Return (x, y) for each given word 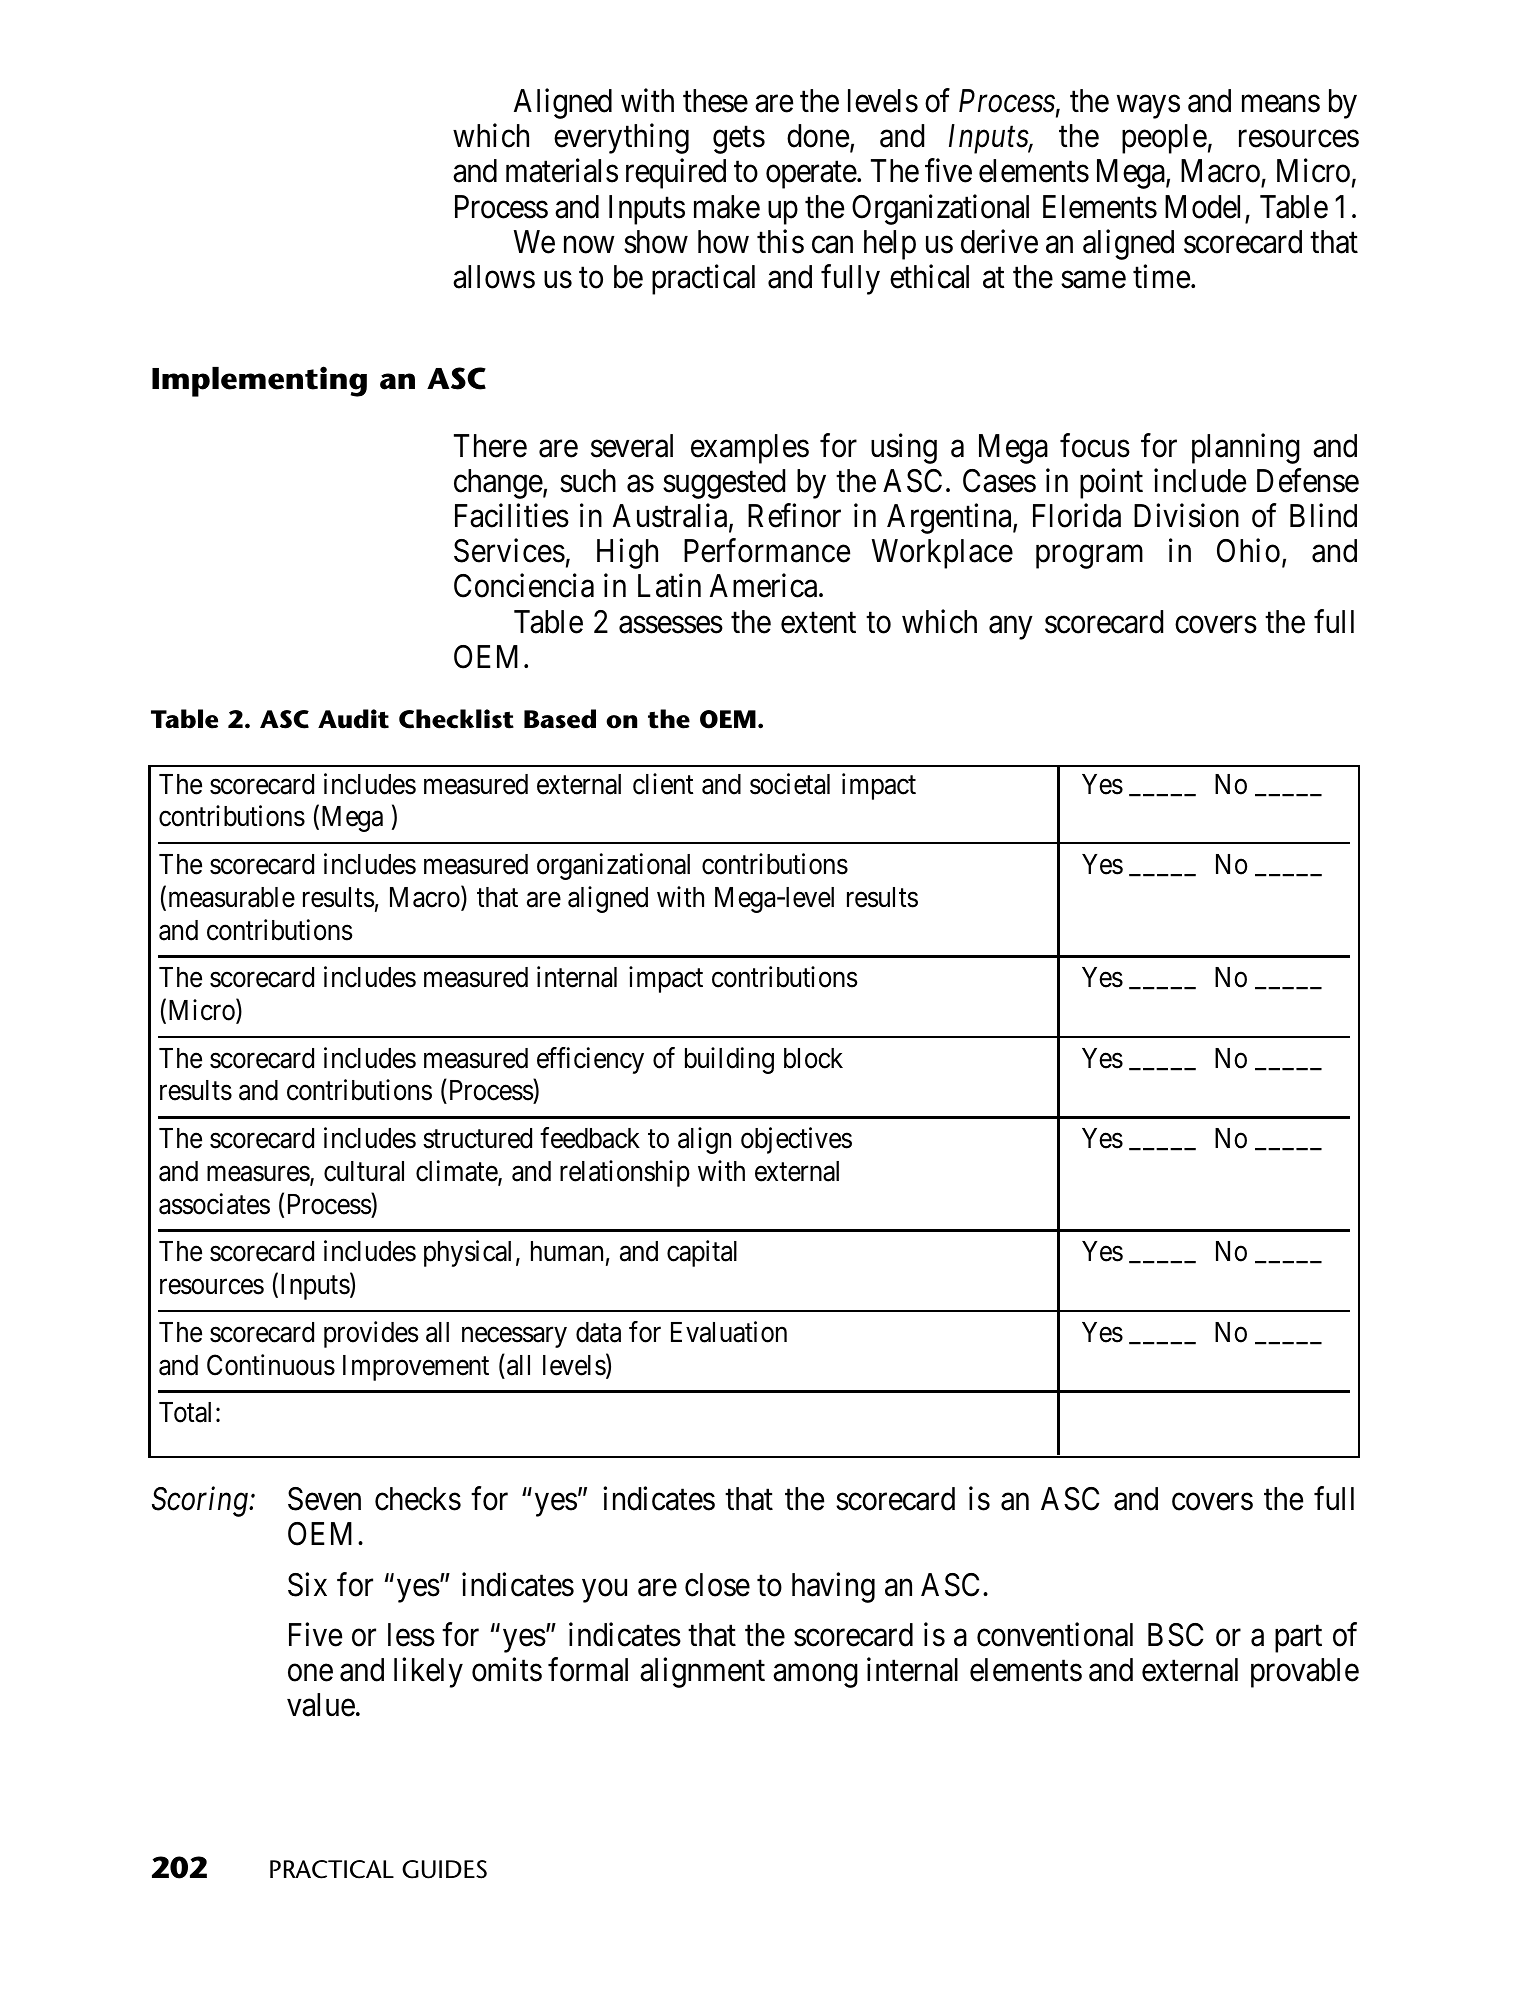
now (589, 245)
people (1164, 139)
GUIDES (444, 1869)
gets (739, 140)
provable (1305, 1673)
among (815, 1676)
